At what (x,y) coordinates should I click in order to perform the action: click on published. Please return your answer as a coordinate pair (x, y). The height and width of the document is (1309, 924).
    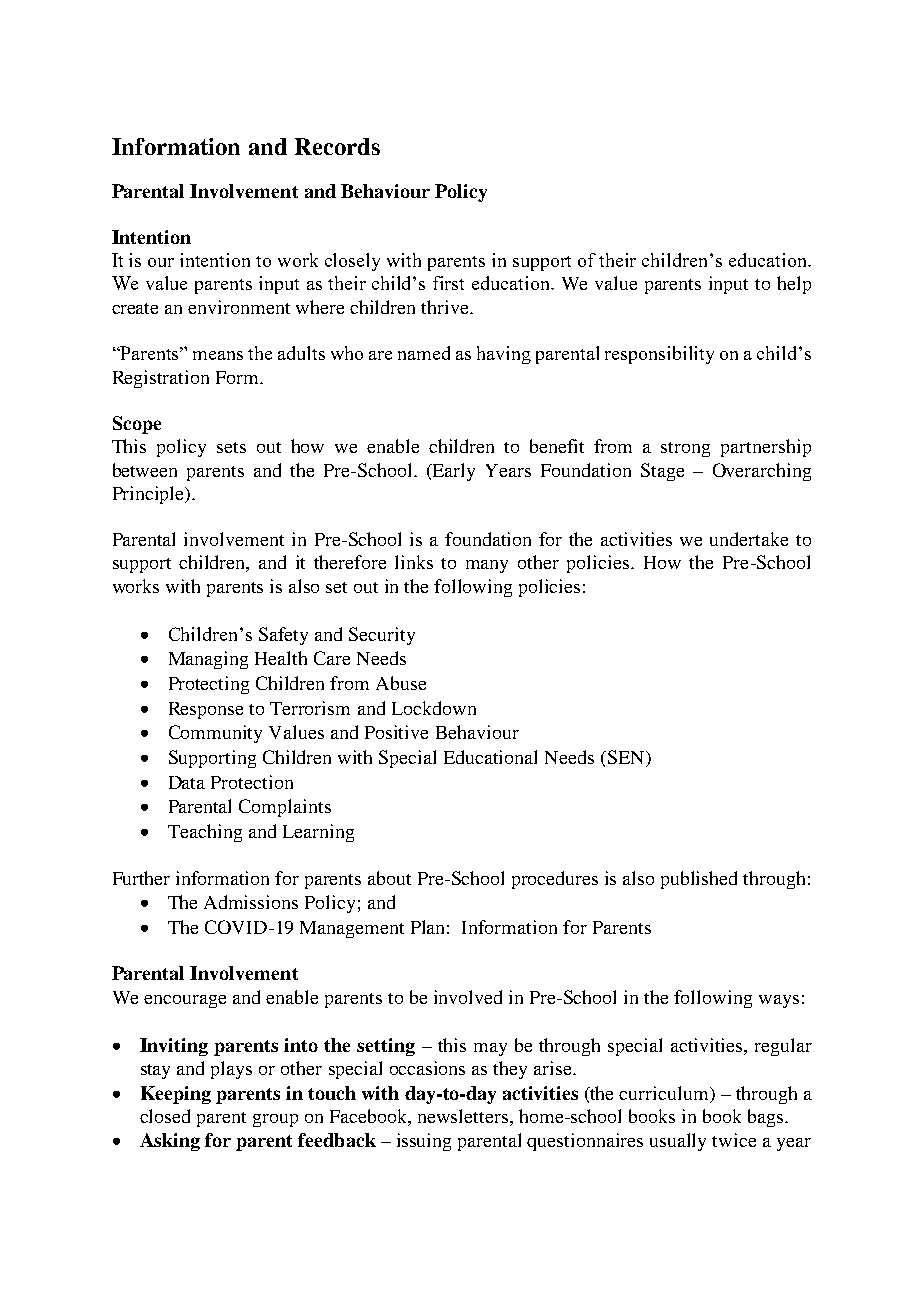
    Looking at the image, I should click on (699, 880).
